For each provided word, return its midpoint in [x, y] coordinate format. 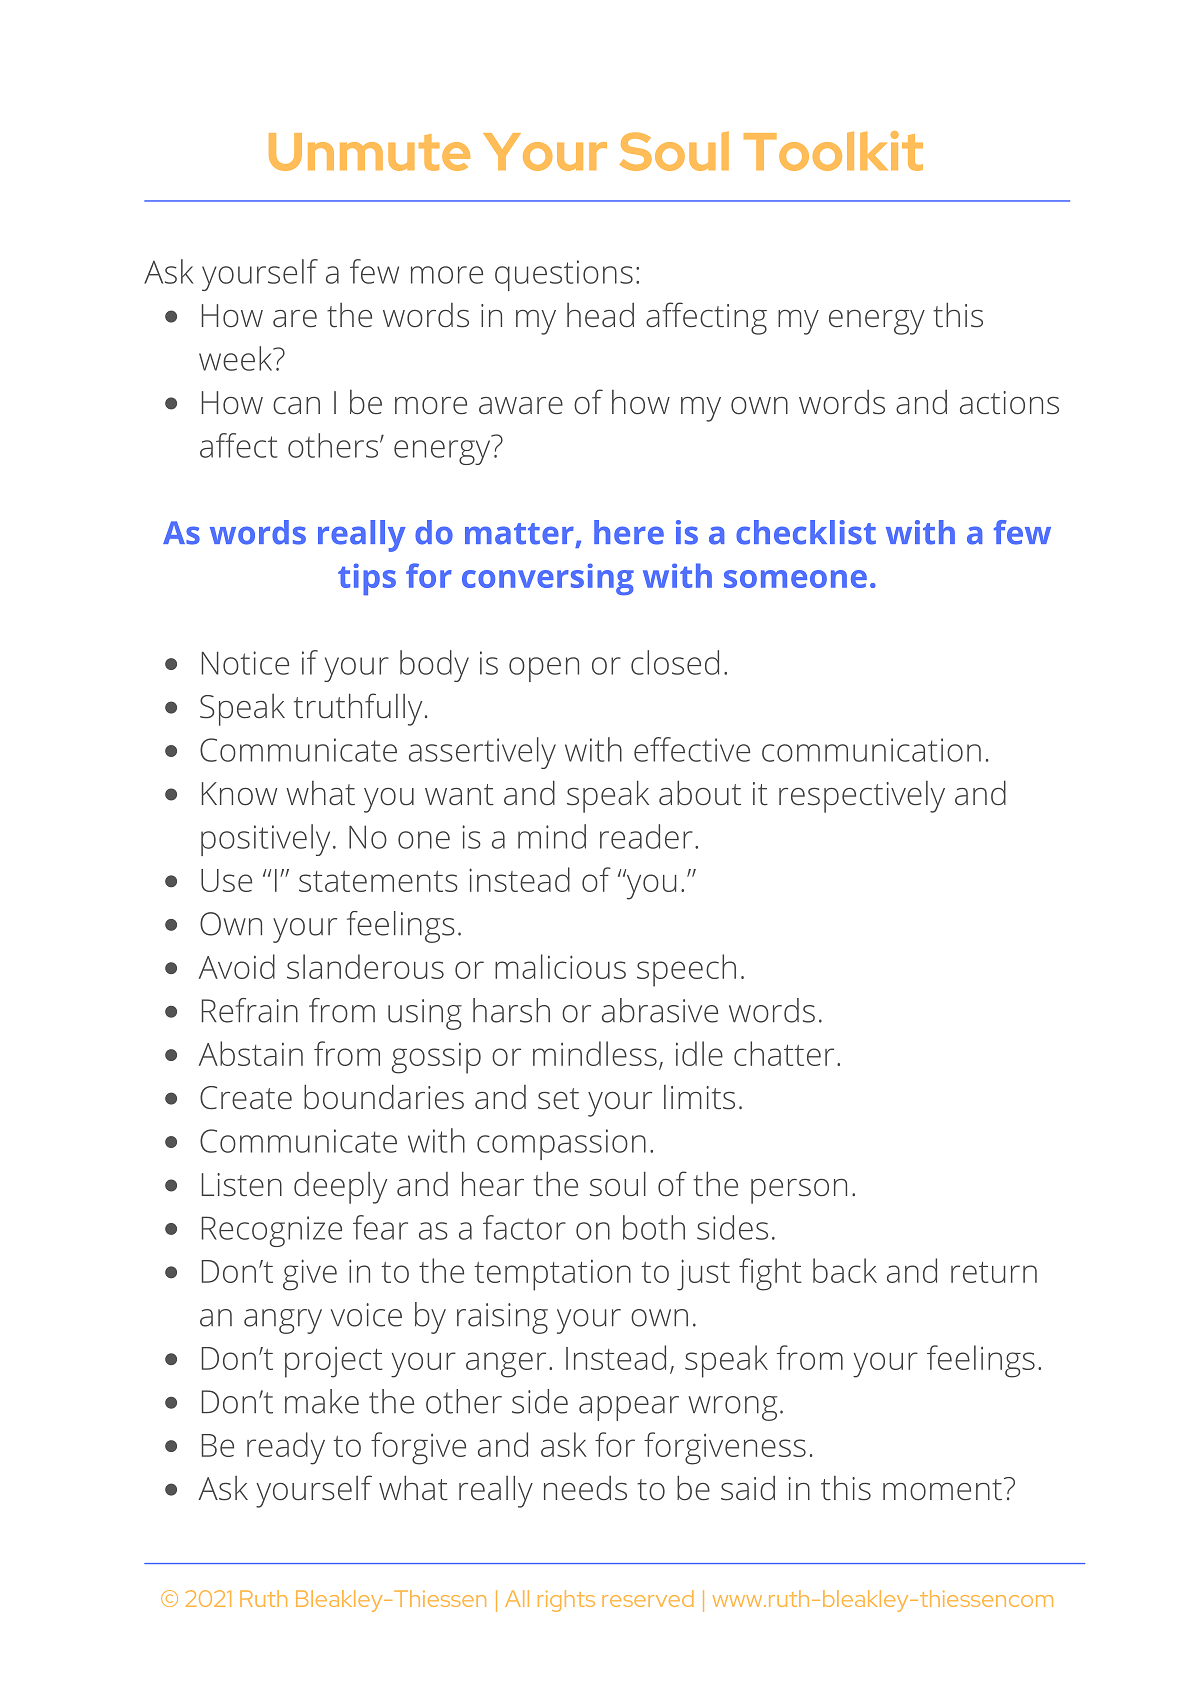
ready [286, 1448]
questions [564, 275]
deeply [340, 1188]
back [845, 1270]
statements [378, 881]
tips [367, 579]
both [654, 1227]
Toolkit [833, 151]
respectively [862, 797]
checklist [806, 532]
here [629, 532]
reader [646, 836]
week [237, 358]
